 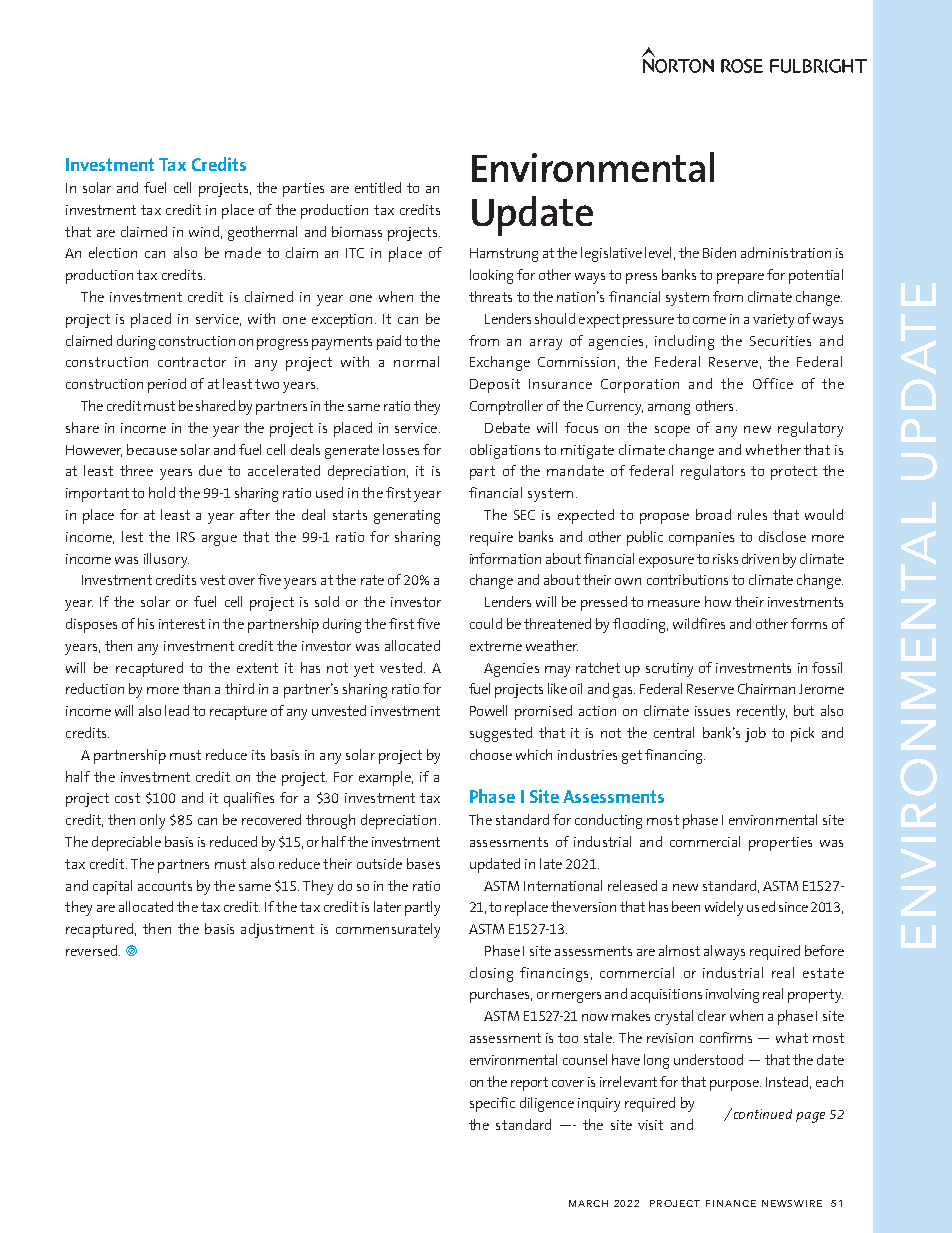 I want to click on Hamstrung, so click(x=504, y=255).
